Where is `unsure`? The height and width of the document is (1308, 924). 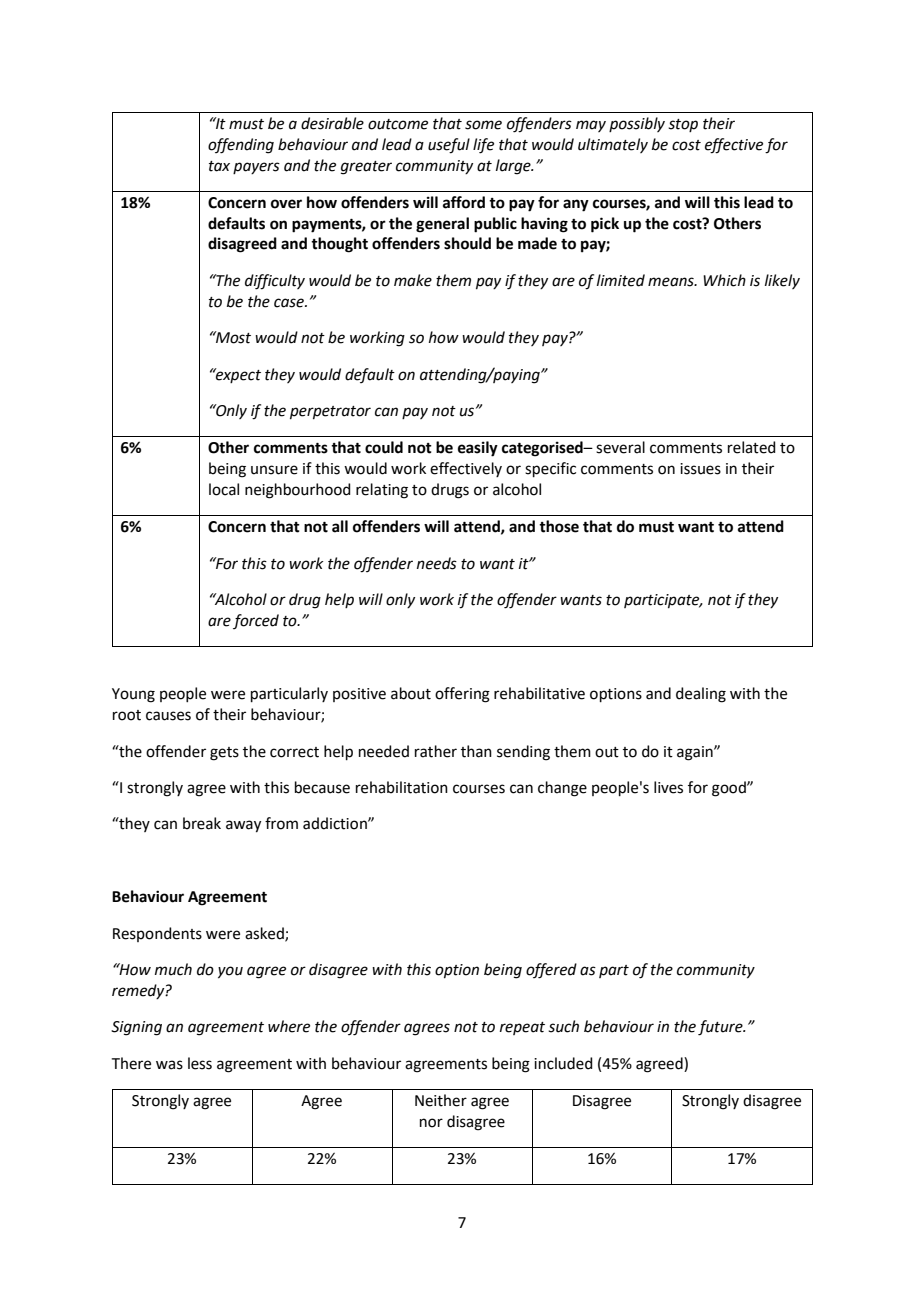 unsure is located at coordinates (274, 470).
